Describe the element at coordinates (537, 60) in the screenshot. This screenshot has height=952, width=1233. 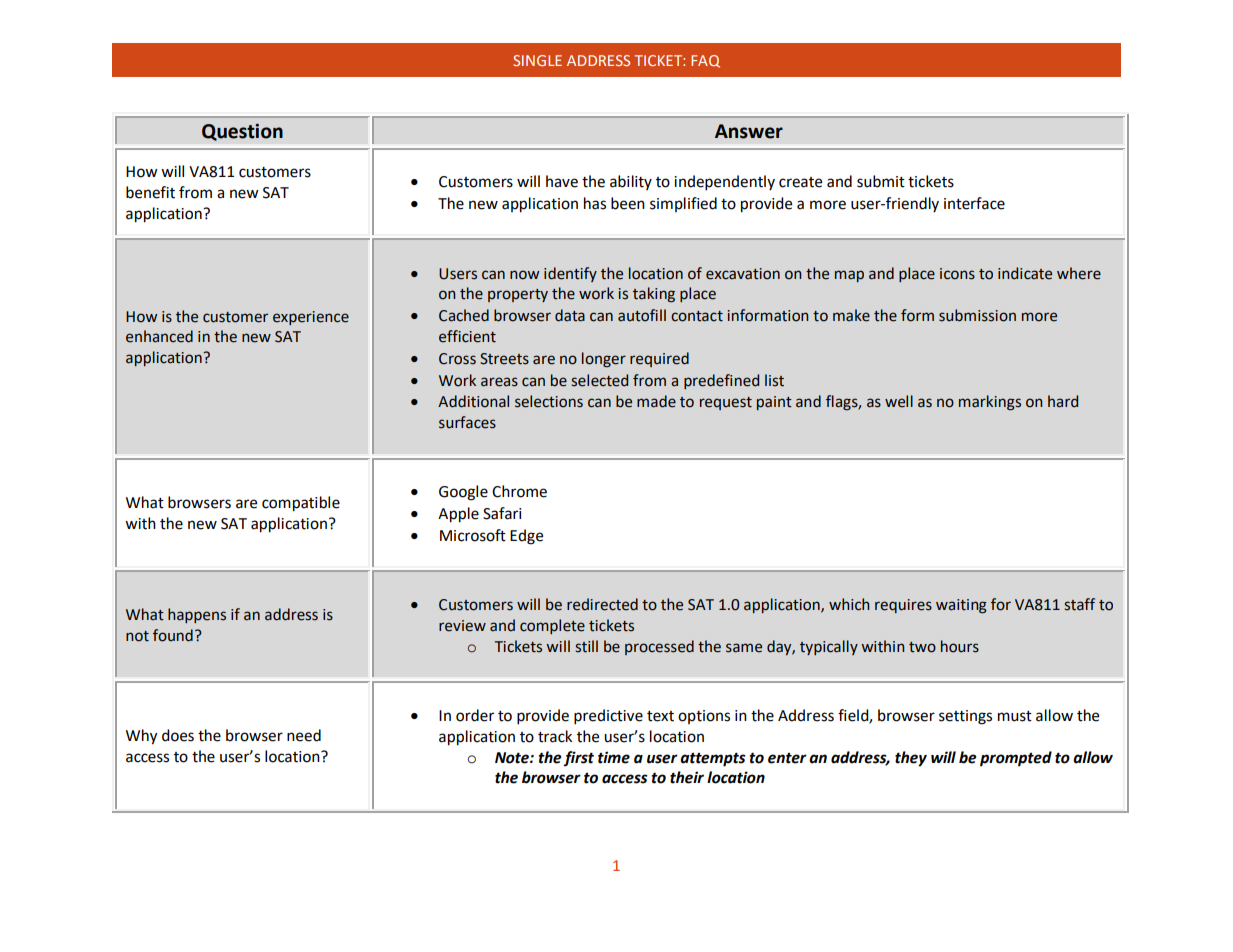
I see `SINGLE` at that location.
